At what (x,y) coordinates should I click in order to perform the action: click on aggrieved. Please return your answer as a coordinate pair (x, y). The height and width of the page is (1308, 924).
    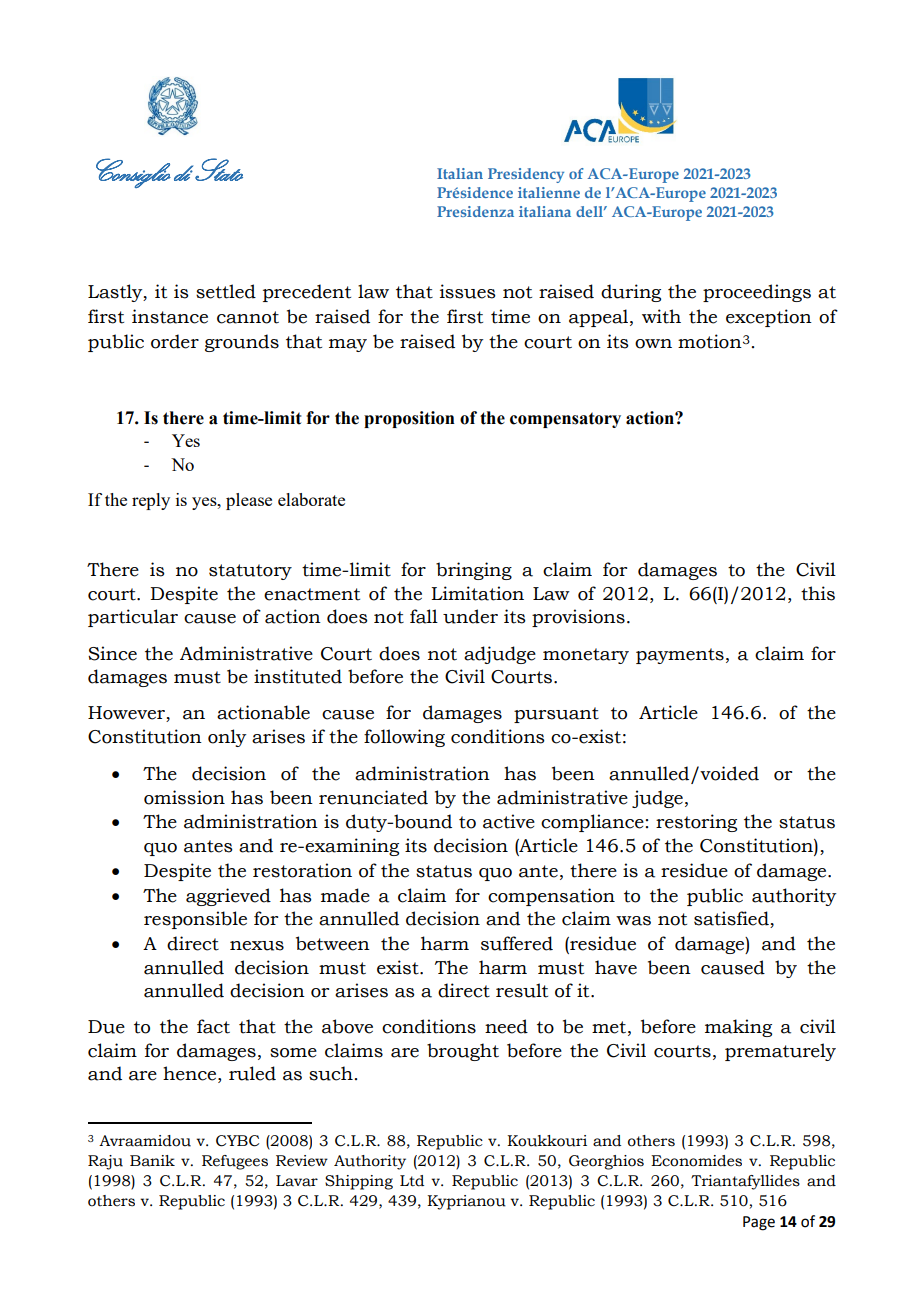
    Looking at the image, I should click on (228, 897).
